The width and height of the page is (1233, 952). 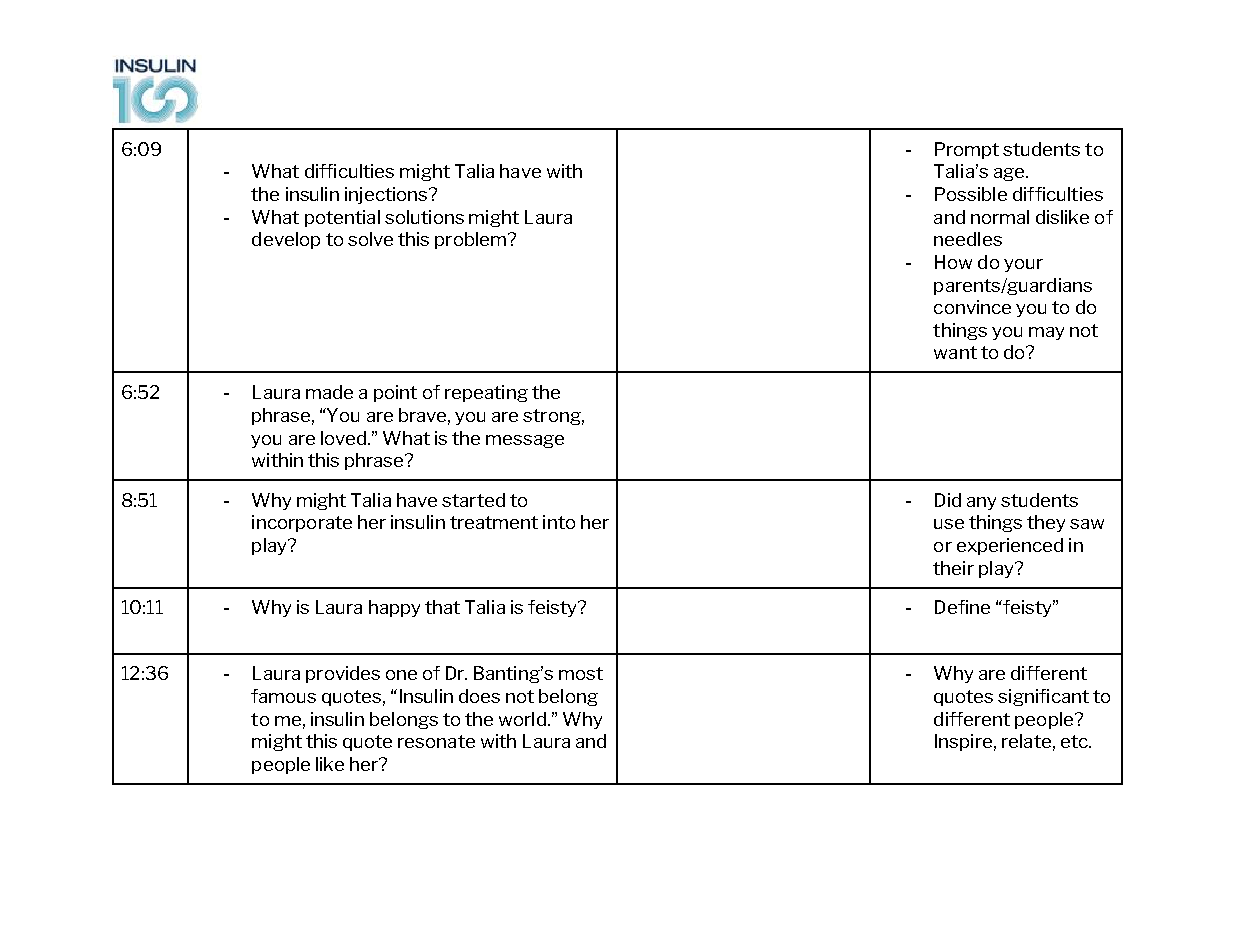 I want to click on Prompt, so click(x=967, y=150).
